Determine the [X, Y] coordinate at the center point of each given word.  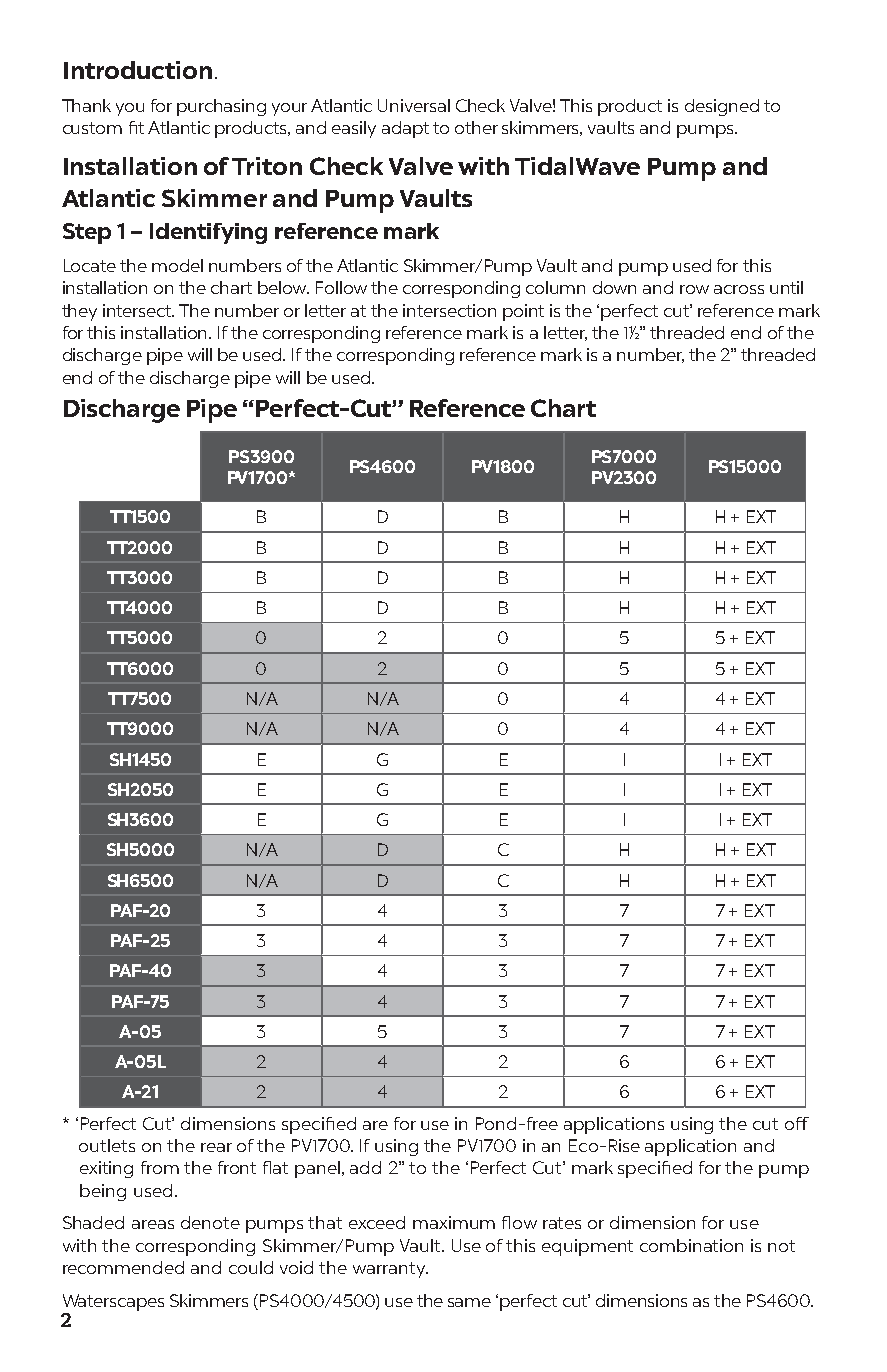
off [797, 1123]
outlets [107, 1145]
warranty [390, 1270]
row [694, 289]
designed [722, 107]
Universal [414, 105]
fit [136, 127]
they [79, 312]
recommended [123, 1267]
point [523, 312]
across [739, 289]
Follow [341, 287]
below [283, 287]
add [365, 1167]
